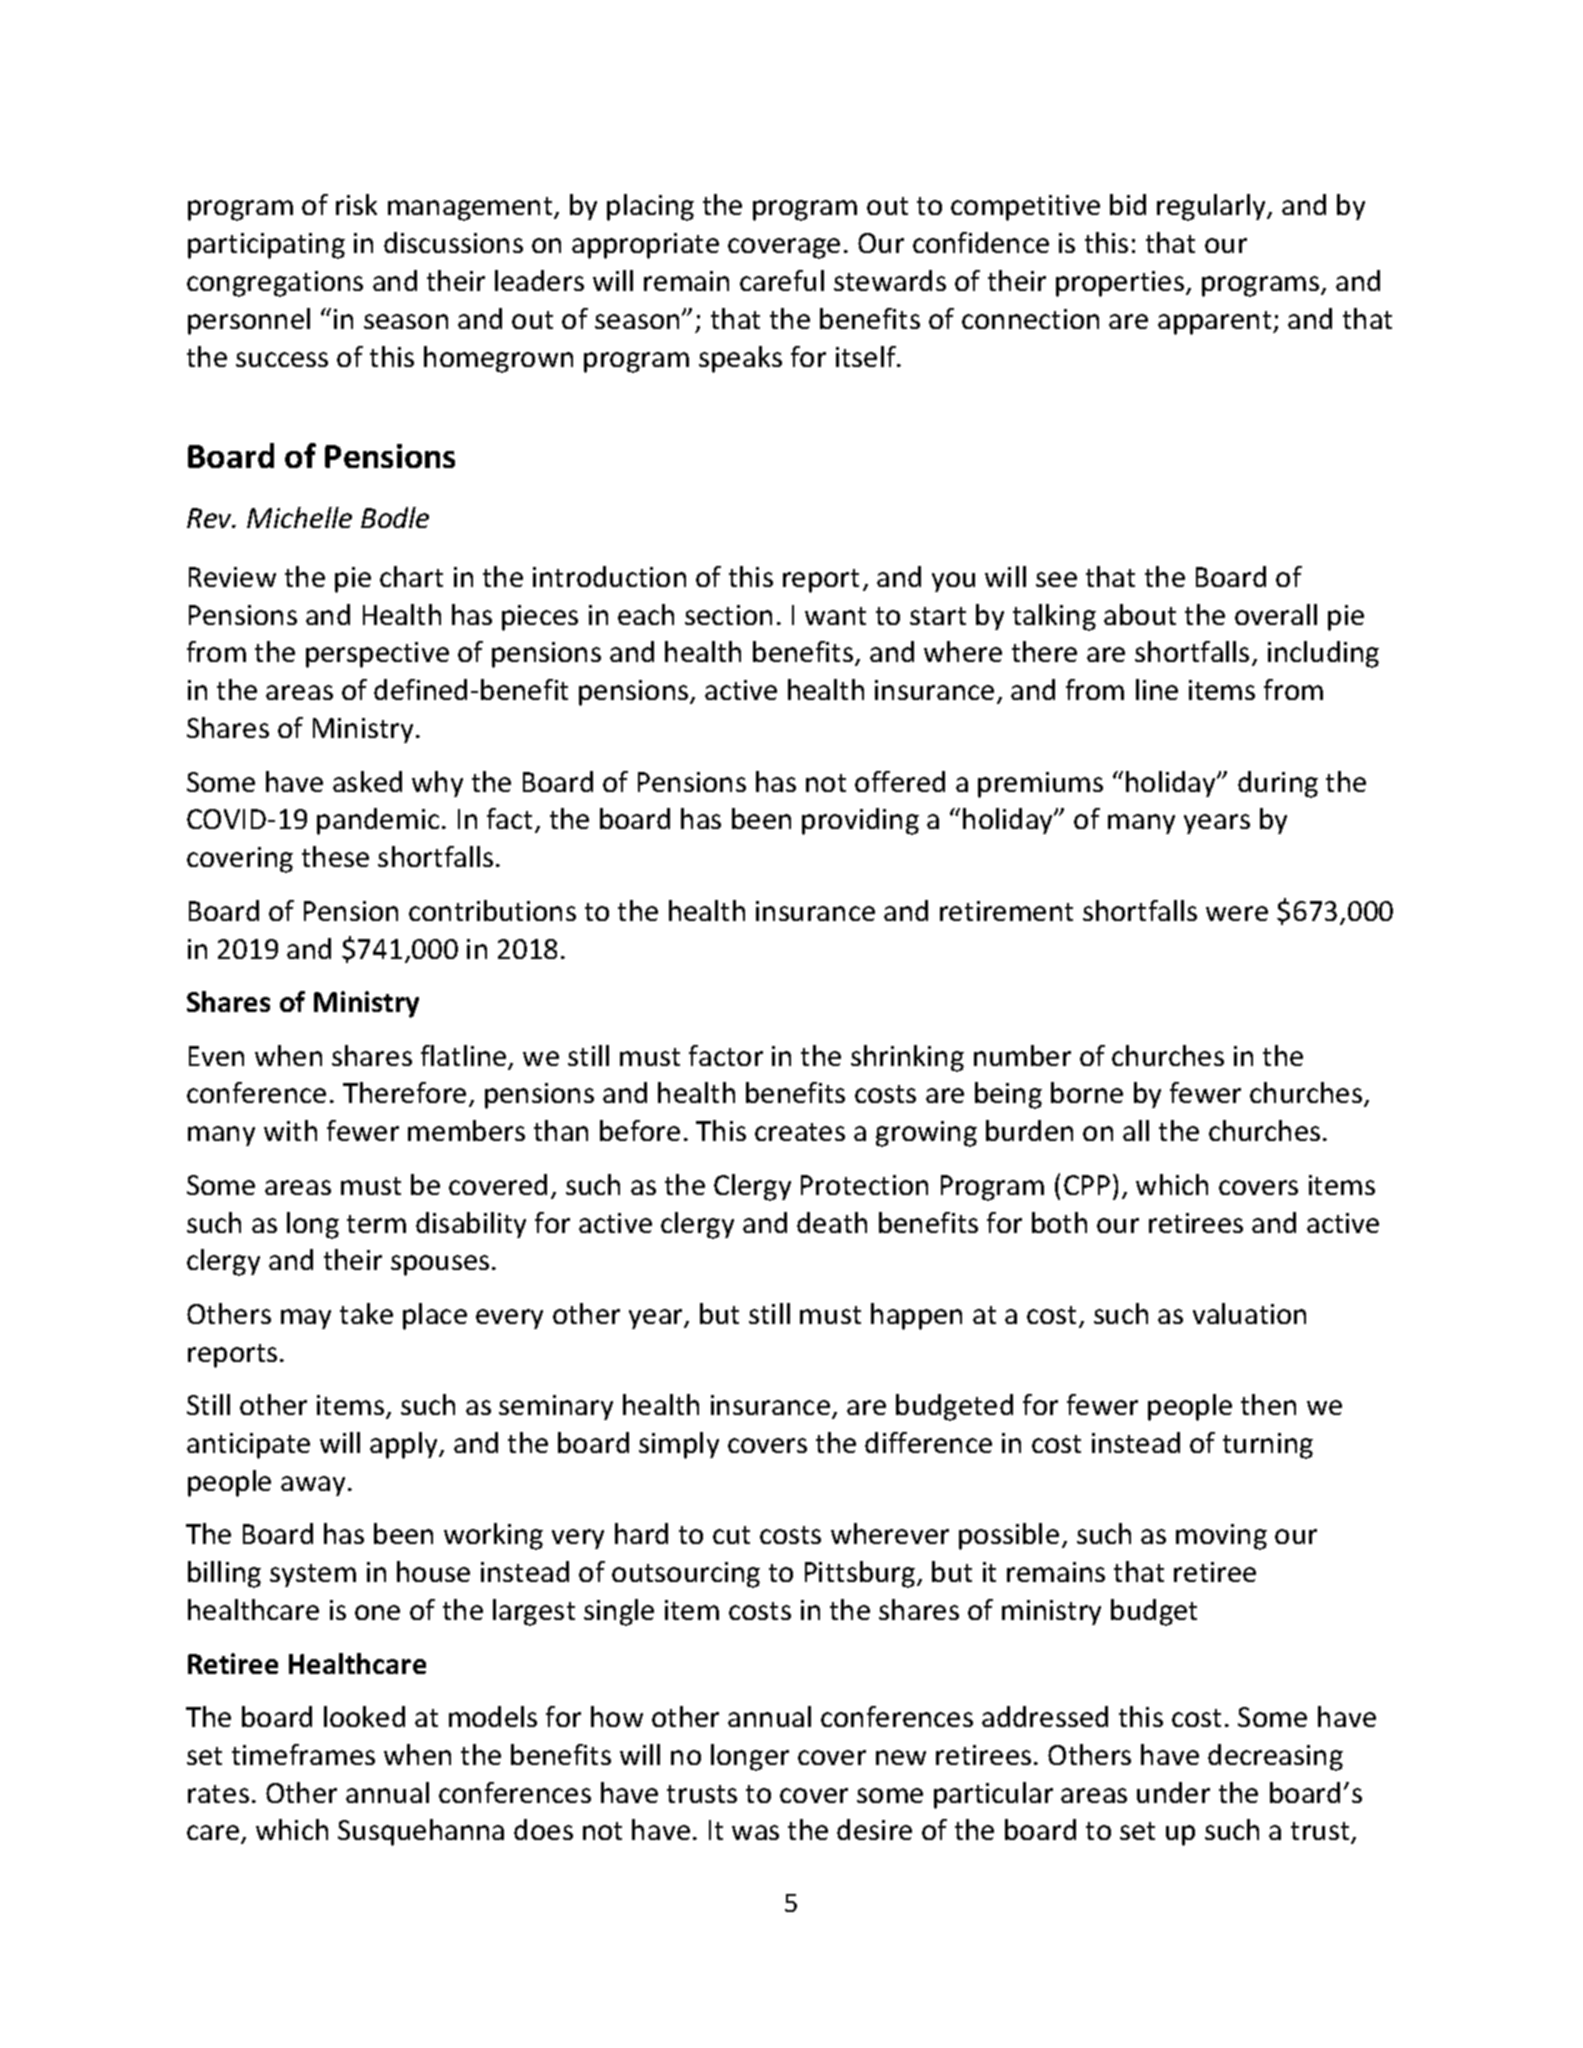 The width and height of the image is (1583, 2048). I want to click on shrinking, so click(907, 1058).
